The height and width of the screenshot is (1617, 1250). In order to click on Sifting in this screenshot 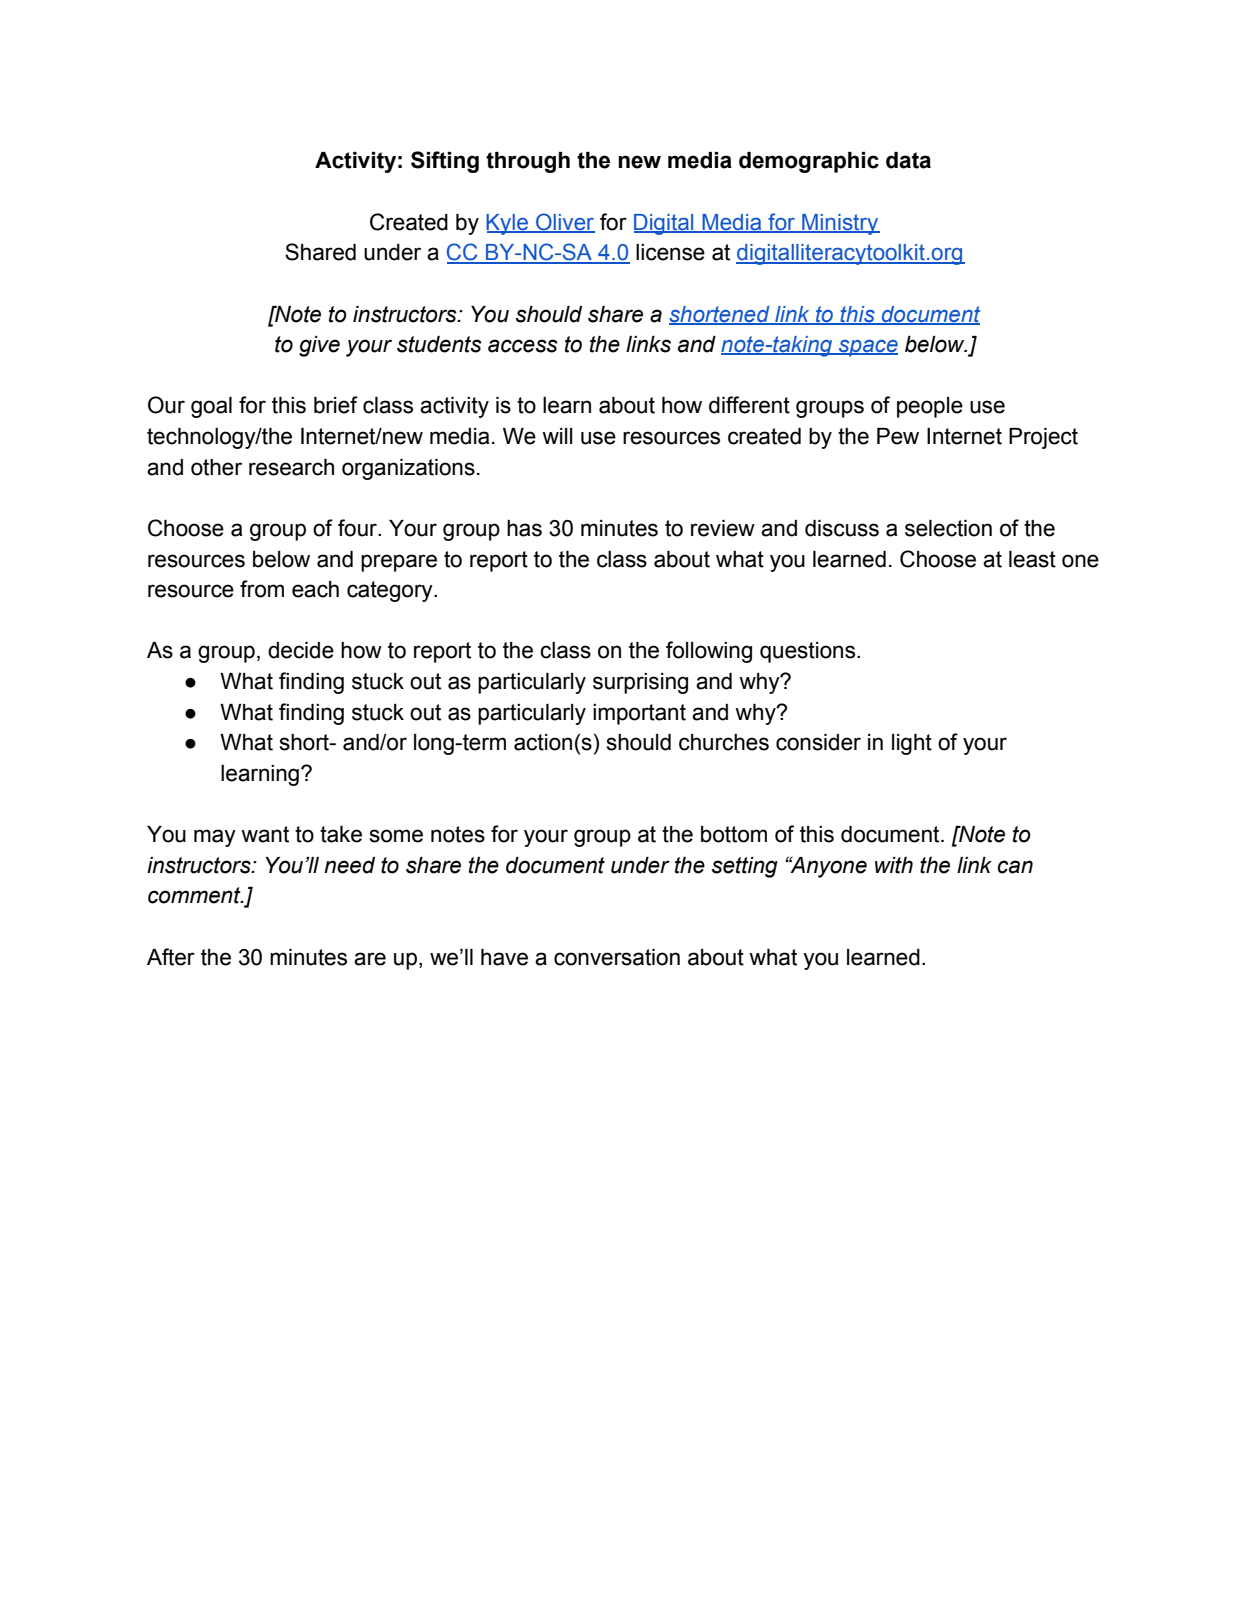, I will do `click(445, 162)`.
